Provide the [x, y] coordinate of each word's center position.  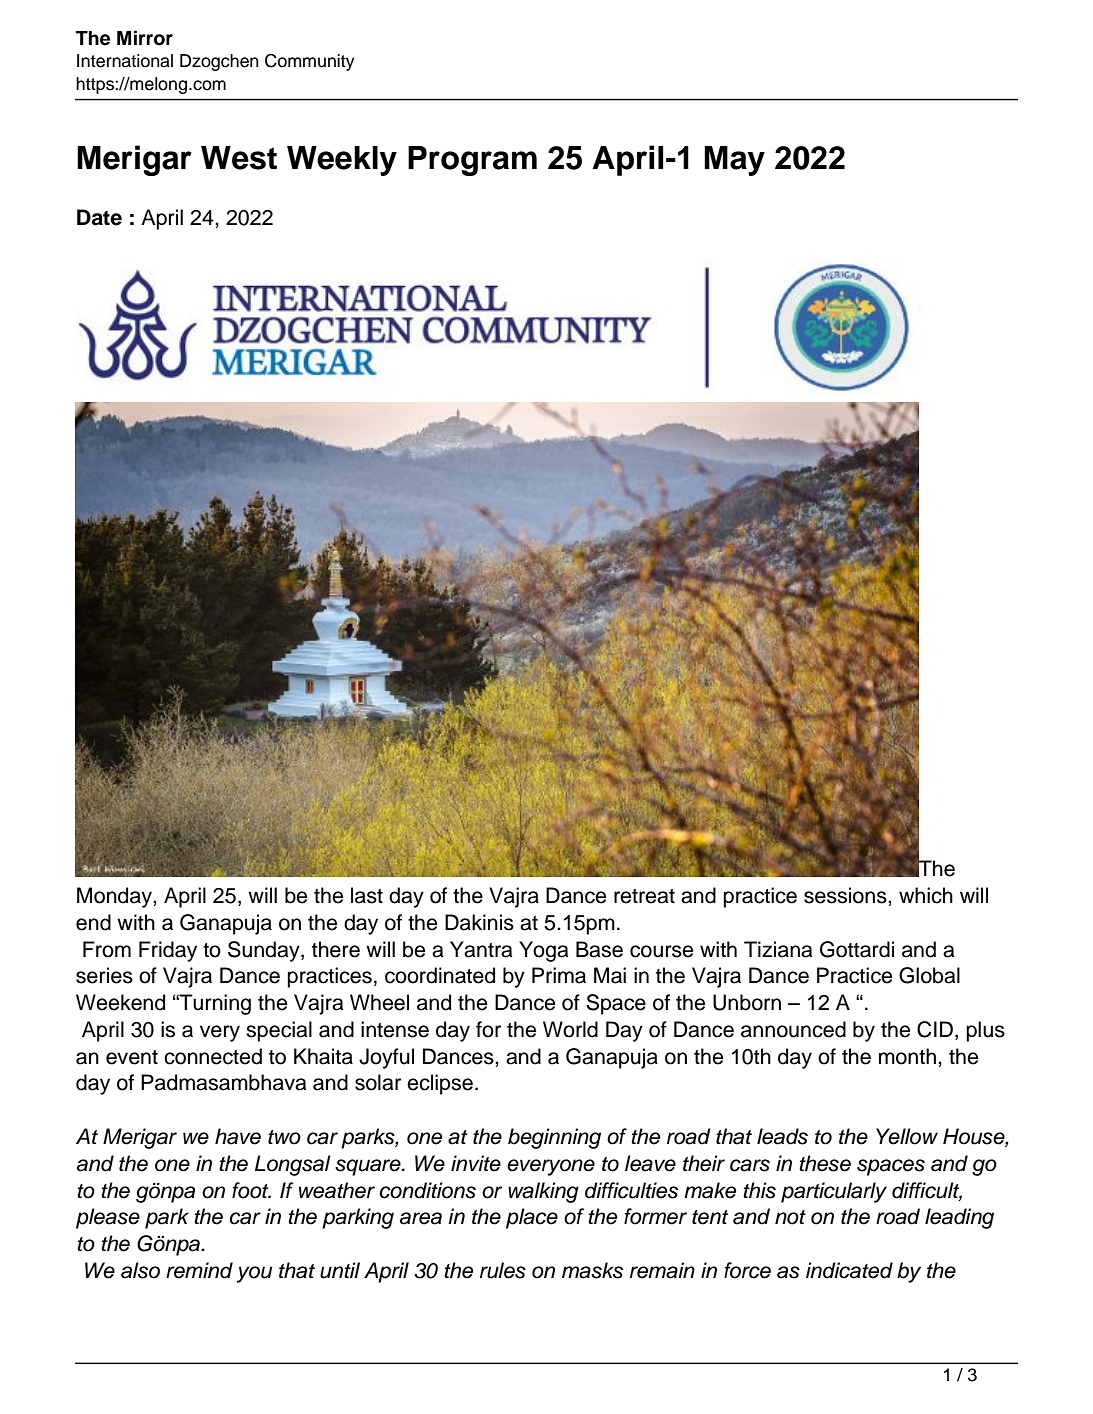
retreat [644, 896]
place [532, 1218]
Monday [115, 897]
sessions [846, 895]
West [239, 158]
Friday [168, 951]
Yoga [543, 951]
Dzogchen [219, 62]
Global [929, 975]
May [734, 161]
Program [472, 161]
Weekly [342, 161]
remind [199, 1270]
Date [99, 217]
